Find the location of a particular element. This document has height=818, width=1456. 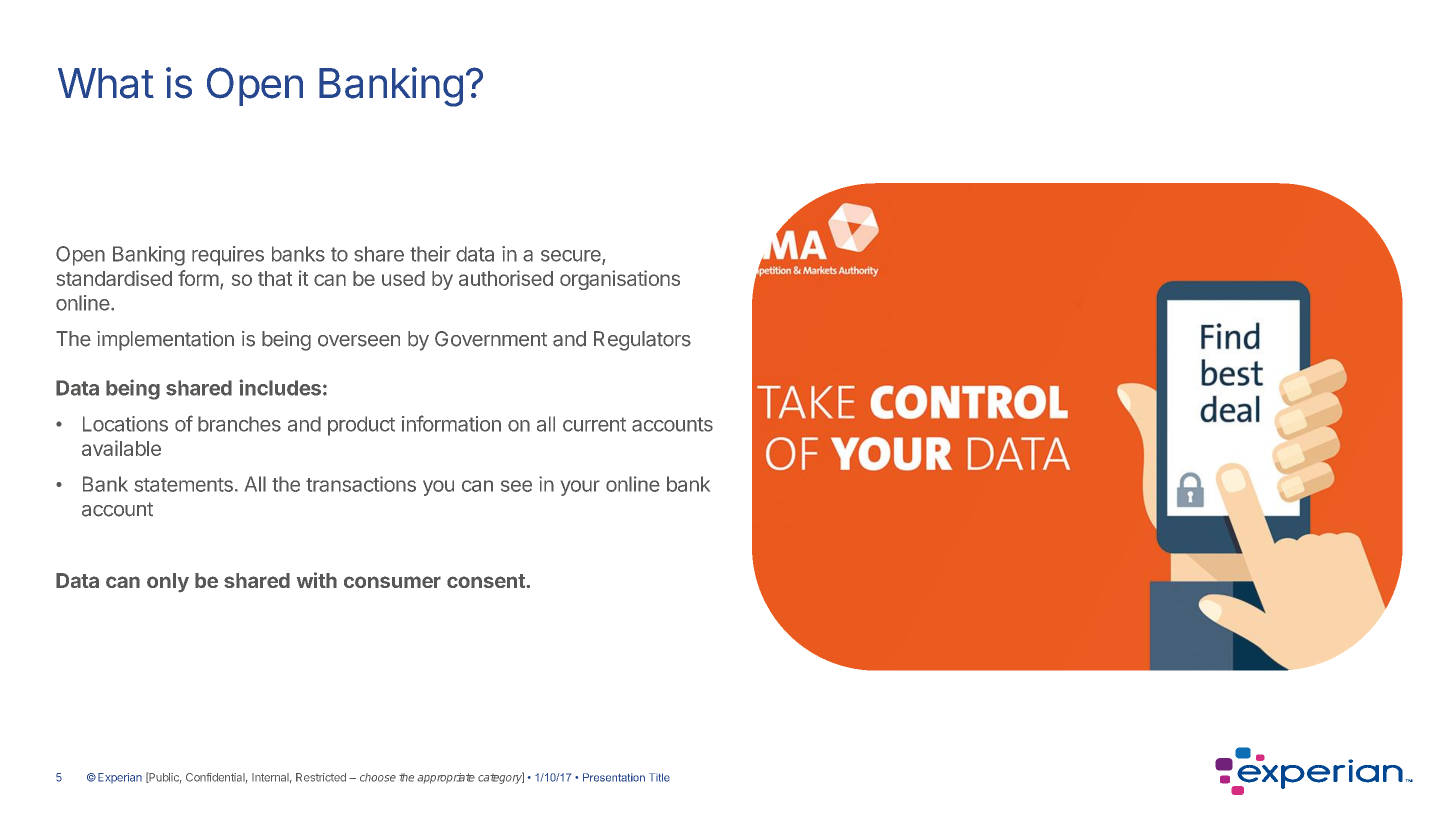

choose is located at coordinates (378, 777).
